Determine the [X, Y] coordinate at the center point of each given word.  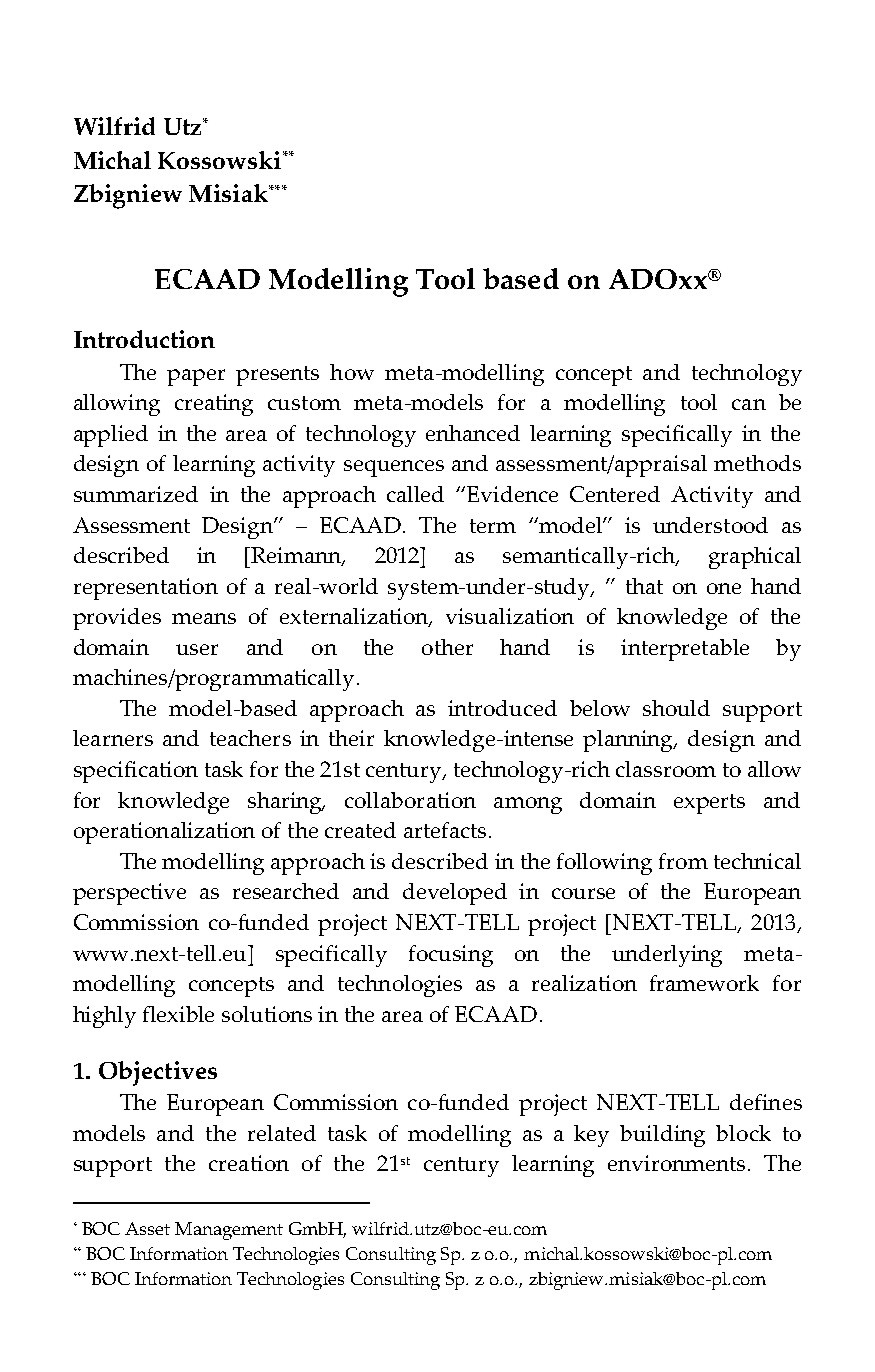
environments [676, 1163]
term [493, 526]
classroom [666, 769]
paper [196, 377]
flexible [178, 1014]
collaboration [410, 800]
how [352, 372]
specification [136, 772]
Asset [147, 1228]
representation [146, 589]
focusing [451, 956]
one [724, 588]
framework [704, 983]
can [749, 404]
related [282, 1133]
